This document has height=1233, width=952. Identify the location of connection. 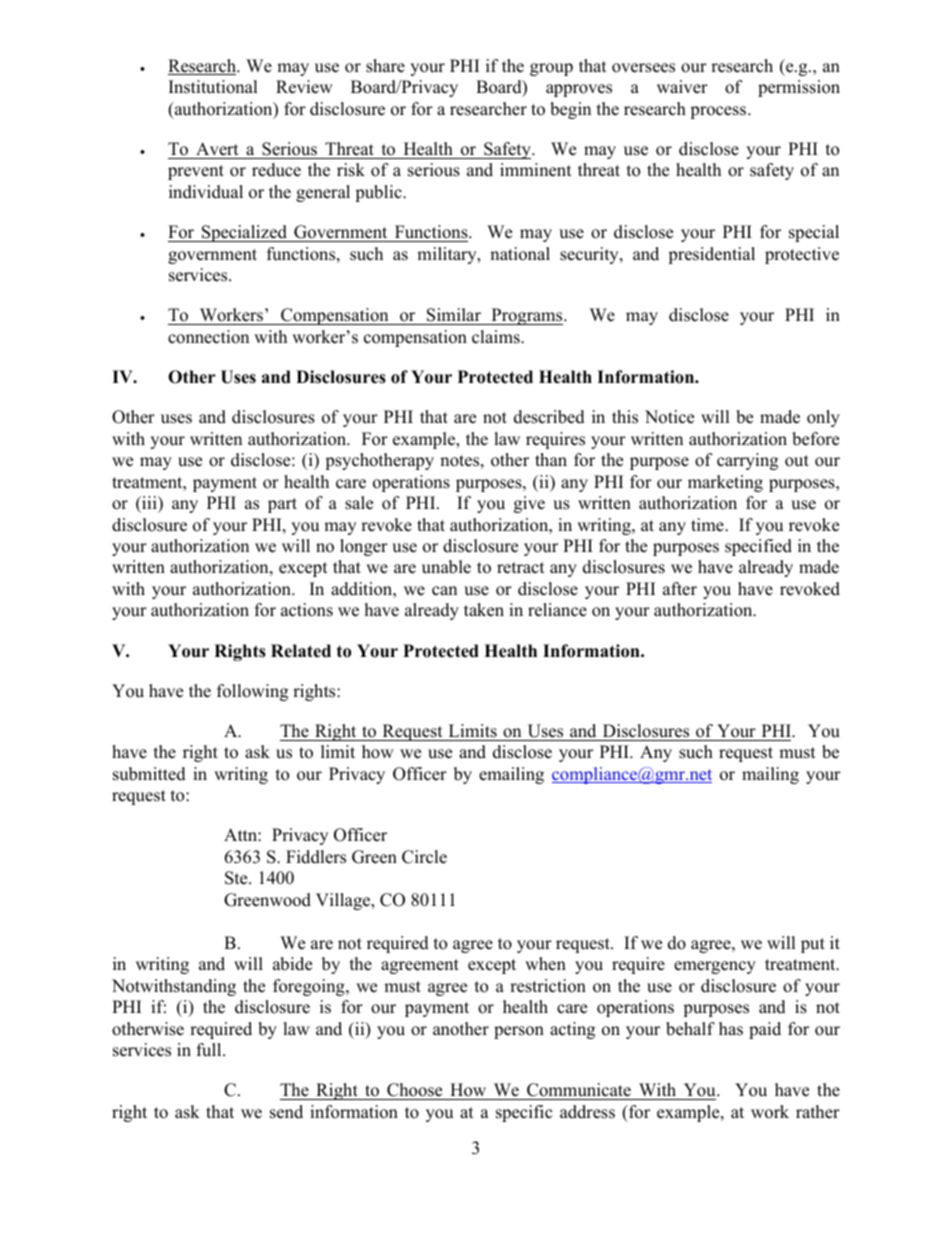
(208, 337).
